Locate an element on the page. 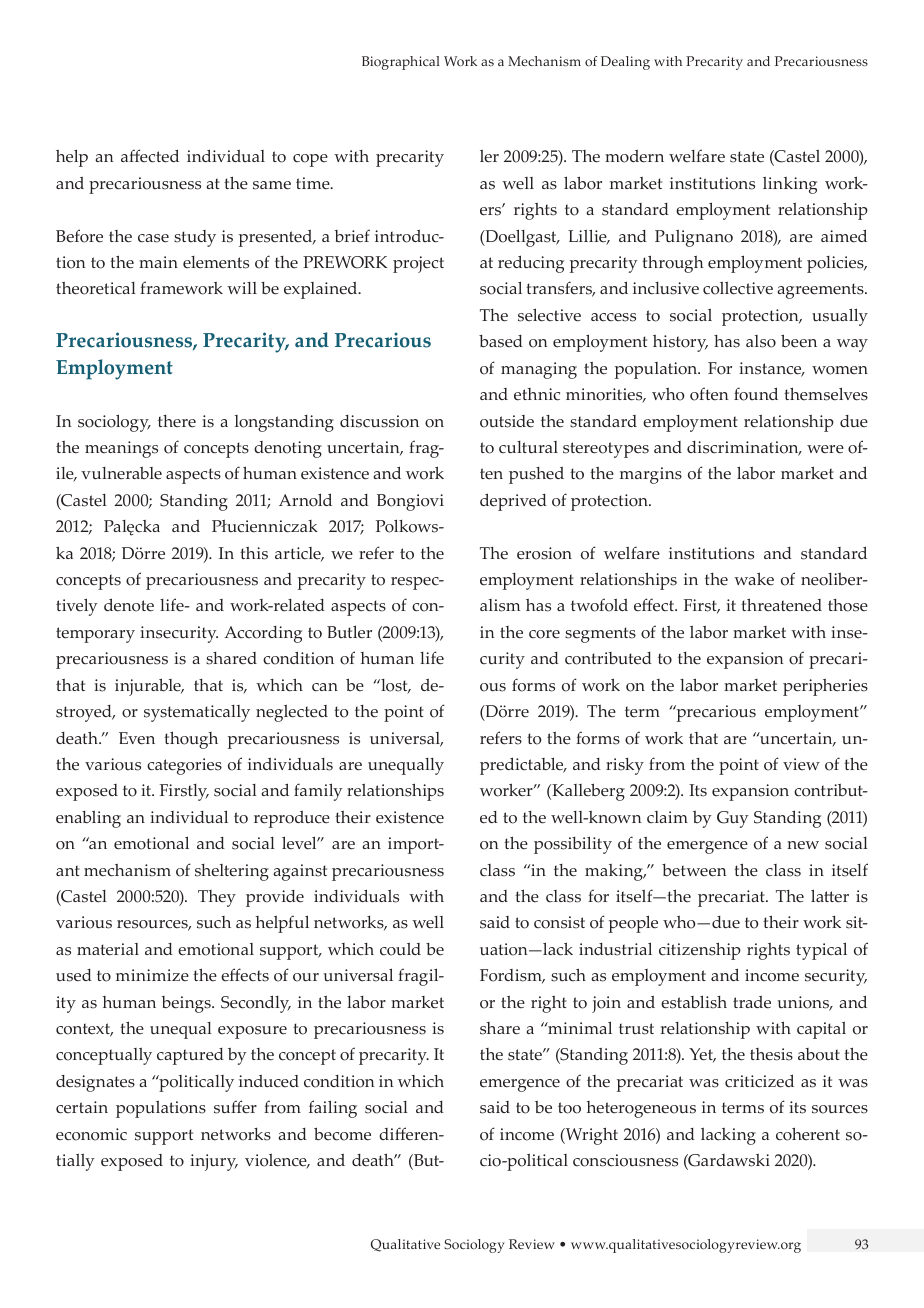 The image size is (924, 1308). too is located at coordinates (569, 1108).
